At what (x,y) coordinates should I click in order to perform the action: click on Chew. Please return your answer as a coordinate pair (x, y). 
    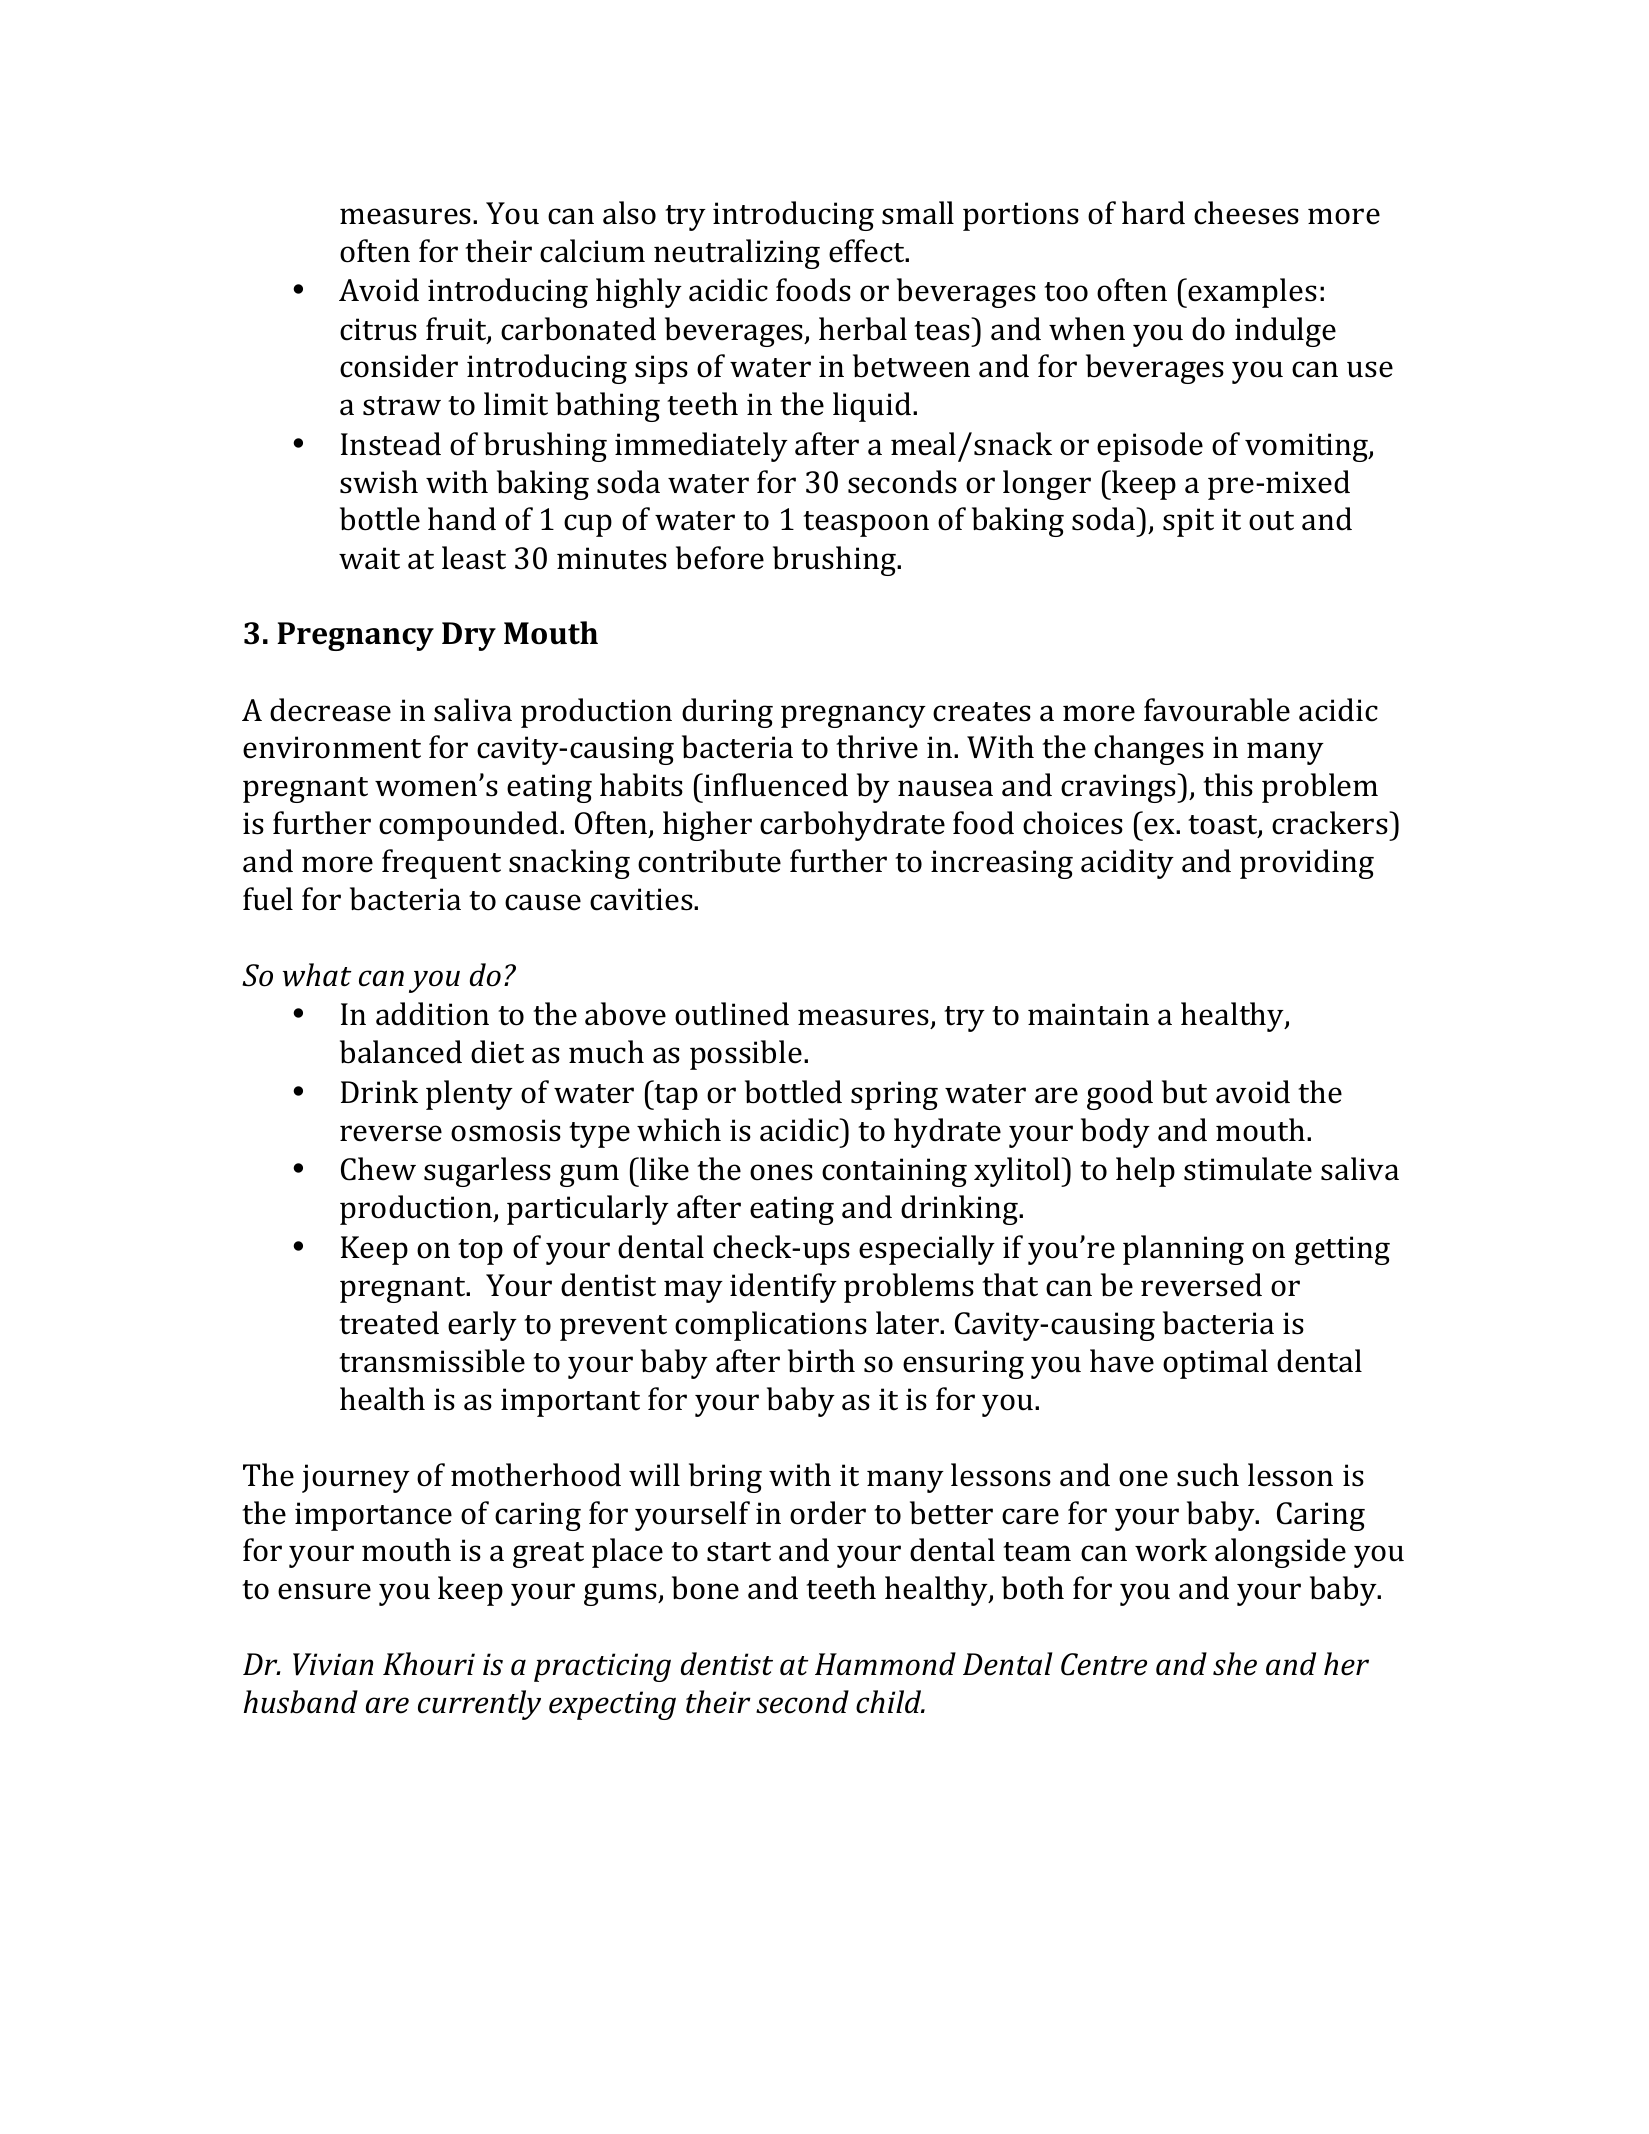
    Looking at the image, I should click on (378, 1169).
